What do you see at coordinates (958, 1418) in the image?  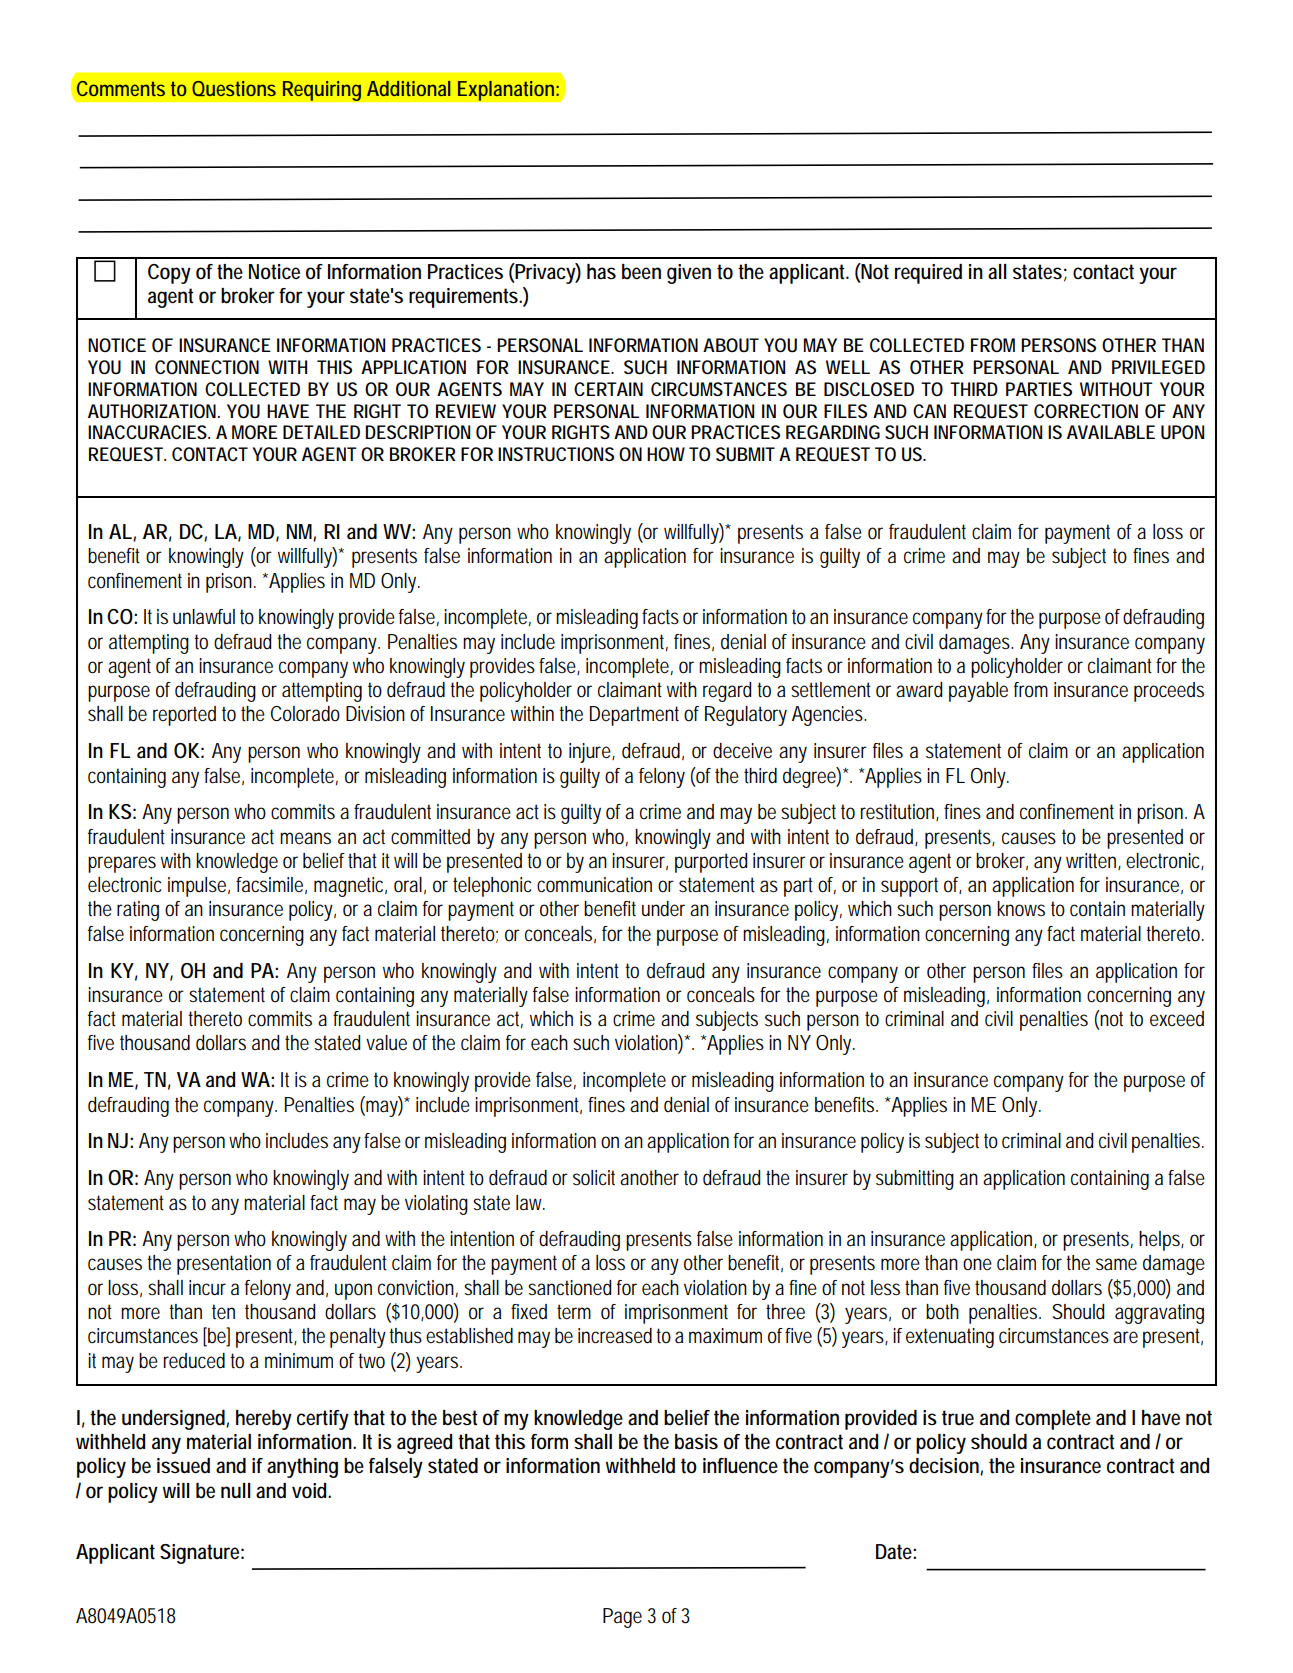 I see `true` at bounding box center [958, 1418].
